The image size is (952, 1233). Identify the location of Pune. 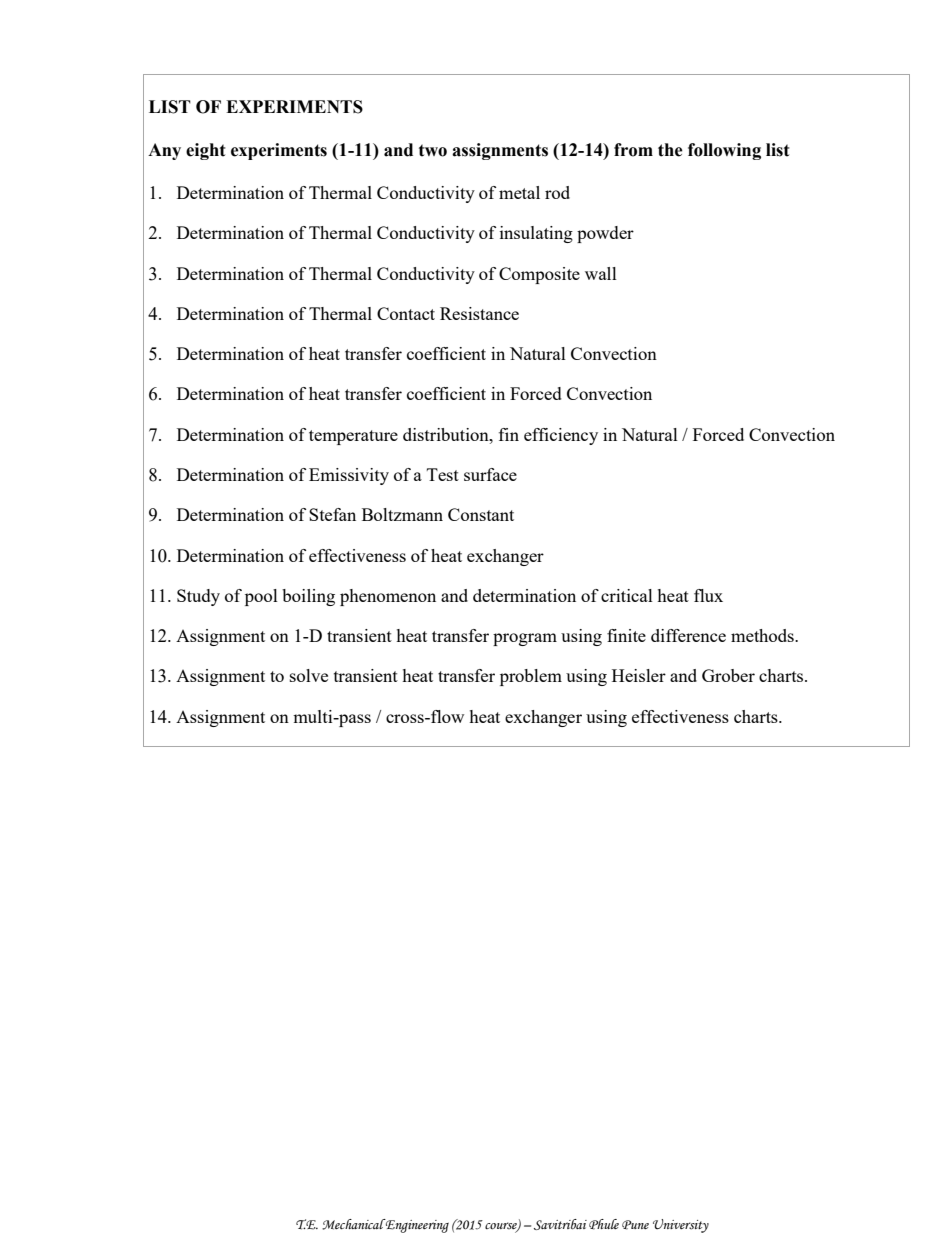
(635, 1225).
